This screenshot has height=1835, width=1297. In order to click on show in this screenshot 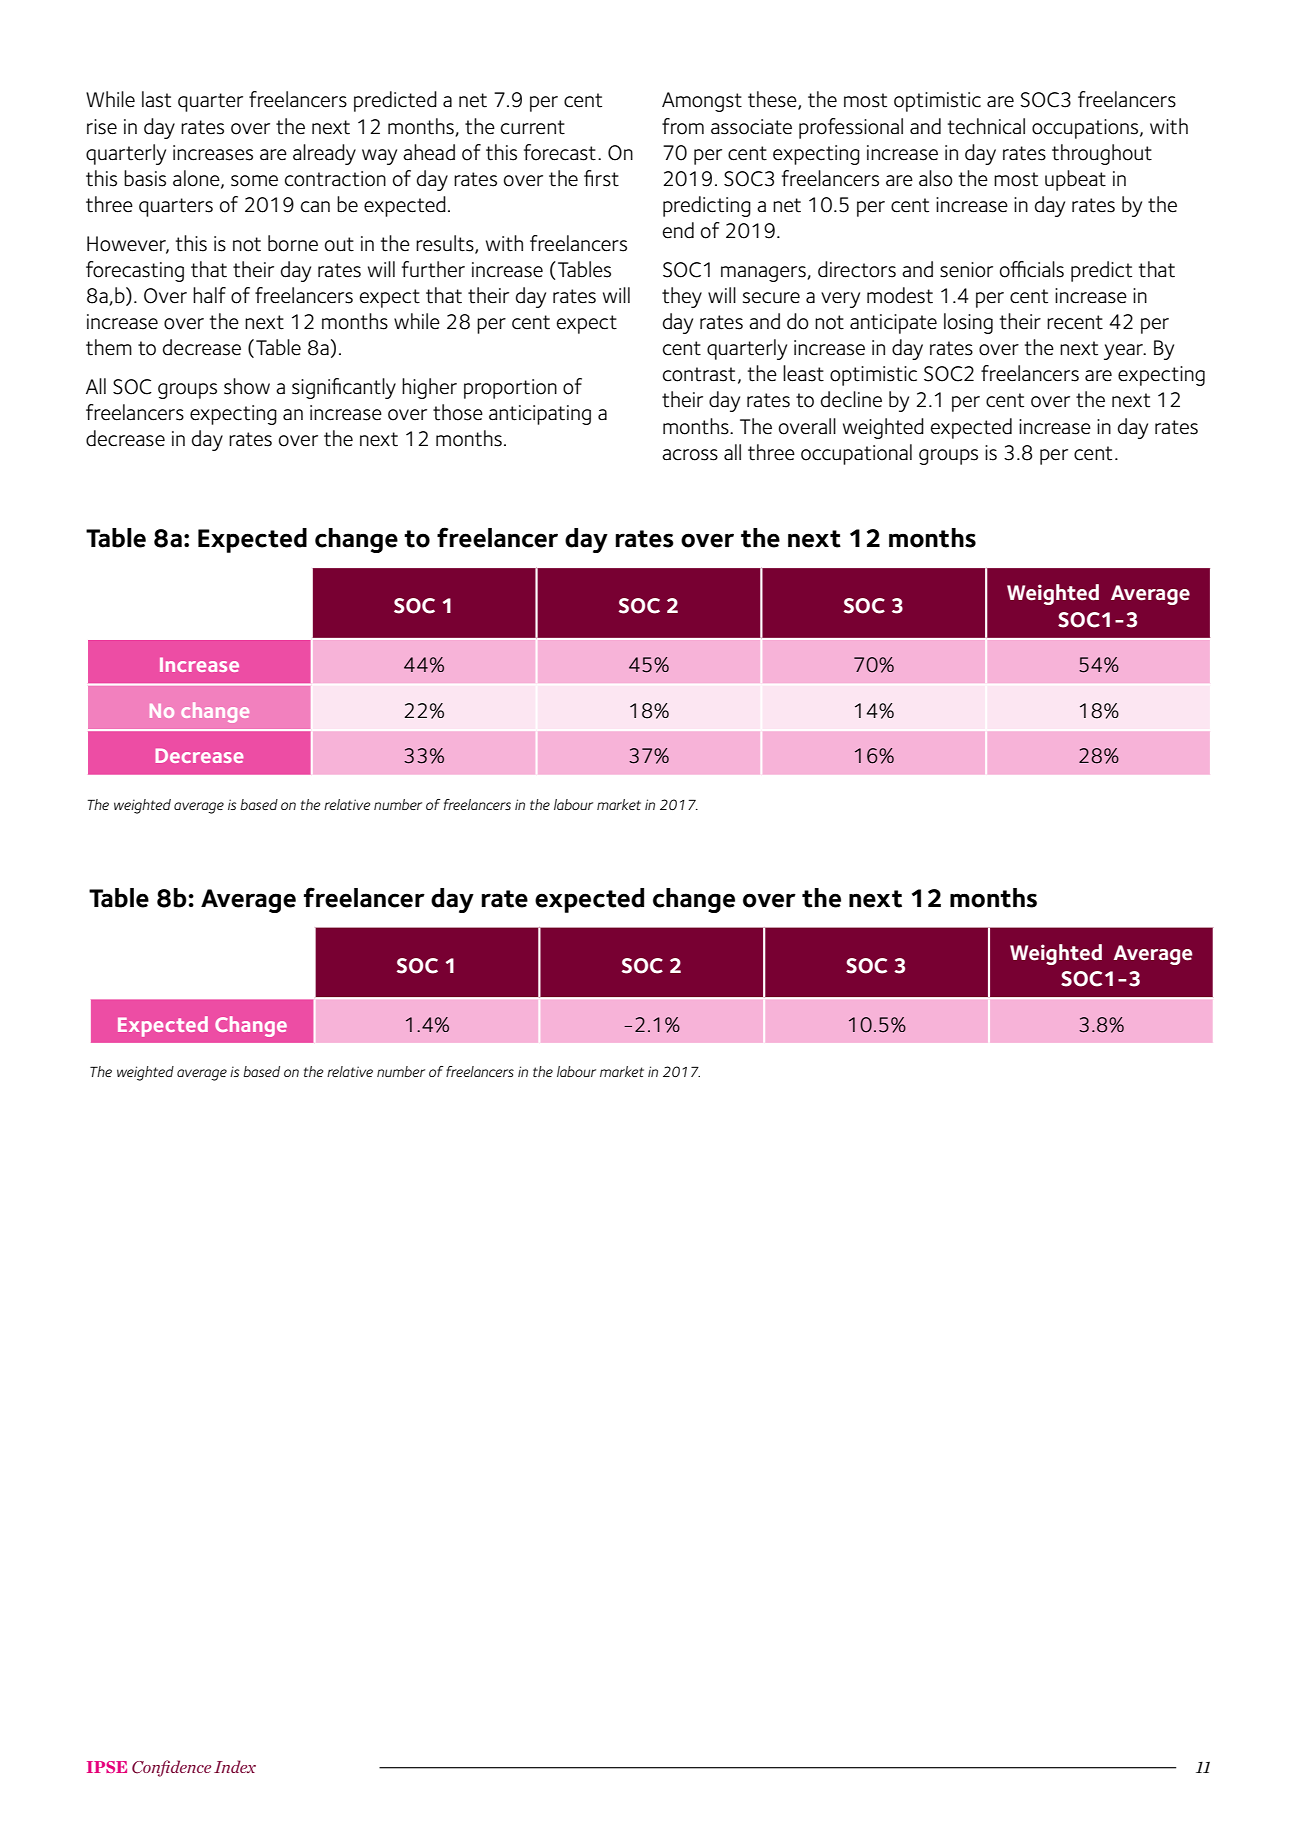, I will do `click(247, 386)`.
